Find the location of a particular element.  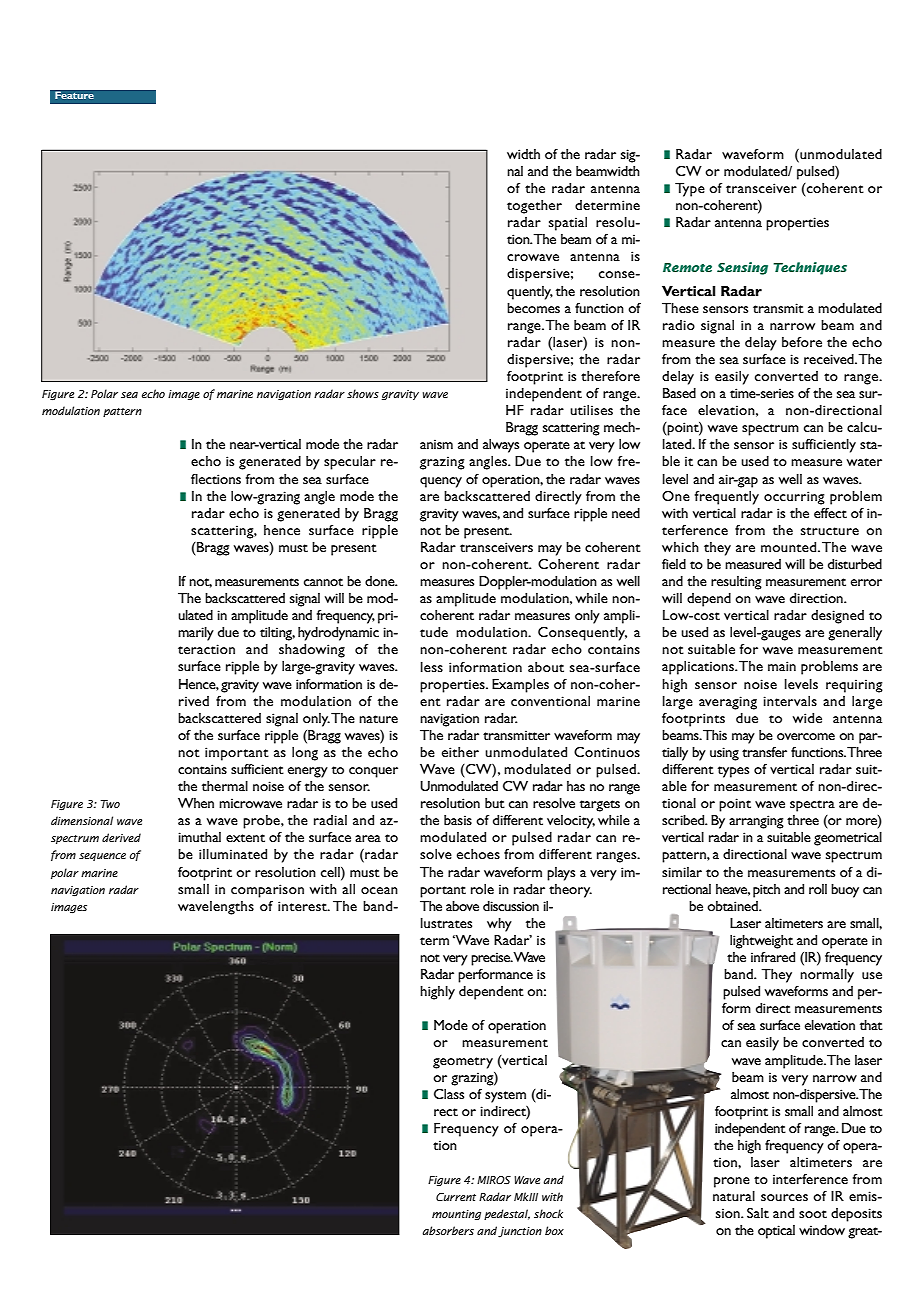

pitch is located at coordinates (766, 891).
